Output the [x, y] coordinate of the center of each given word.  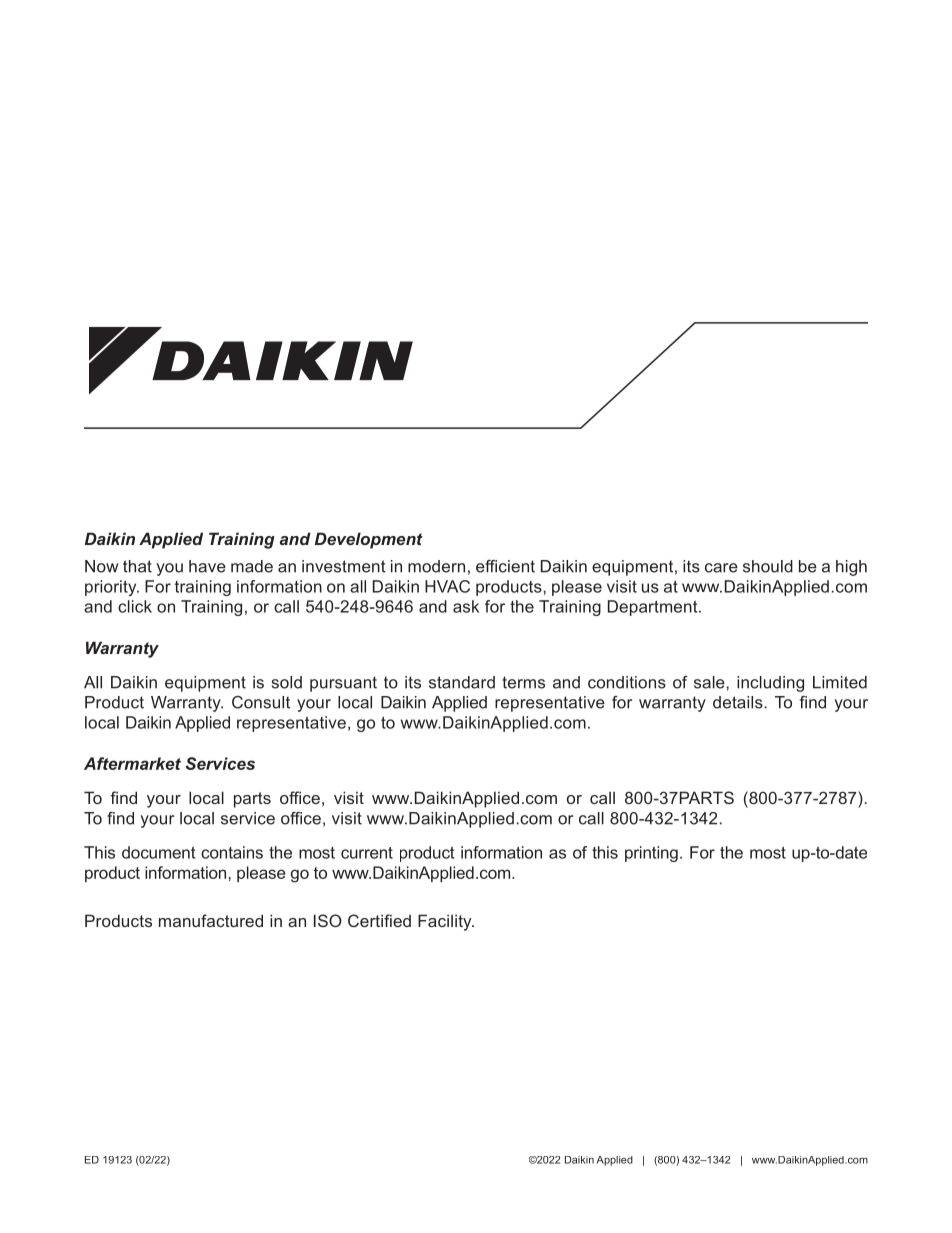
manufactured [211, 920]
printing [651, 854]
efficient [505, 566]
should [768, 566]
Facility [446, 922]
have [207, 566]
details [738, 702]
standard [462, 682]
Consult [261, 702]
